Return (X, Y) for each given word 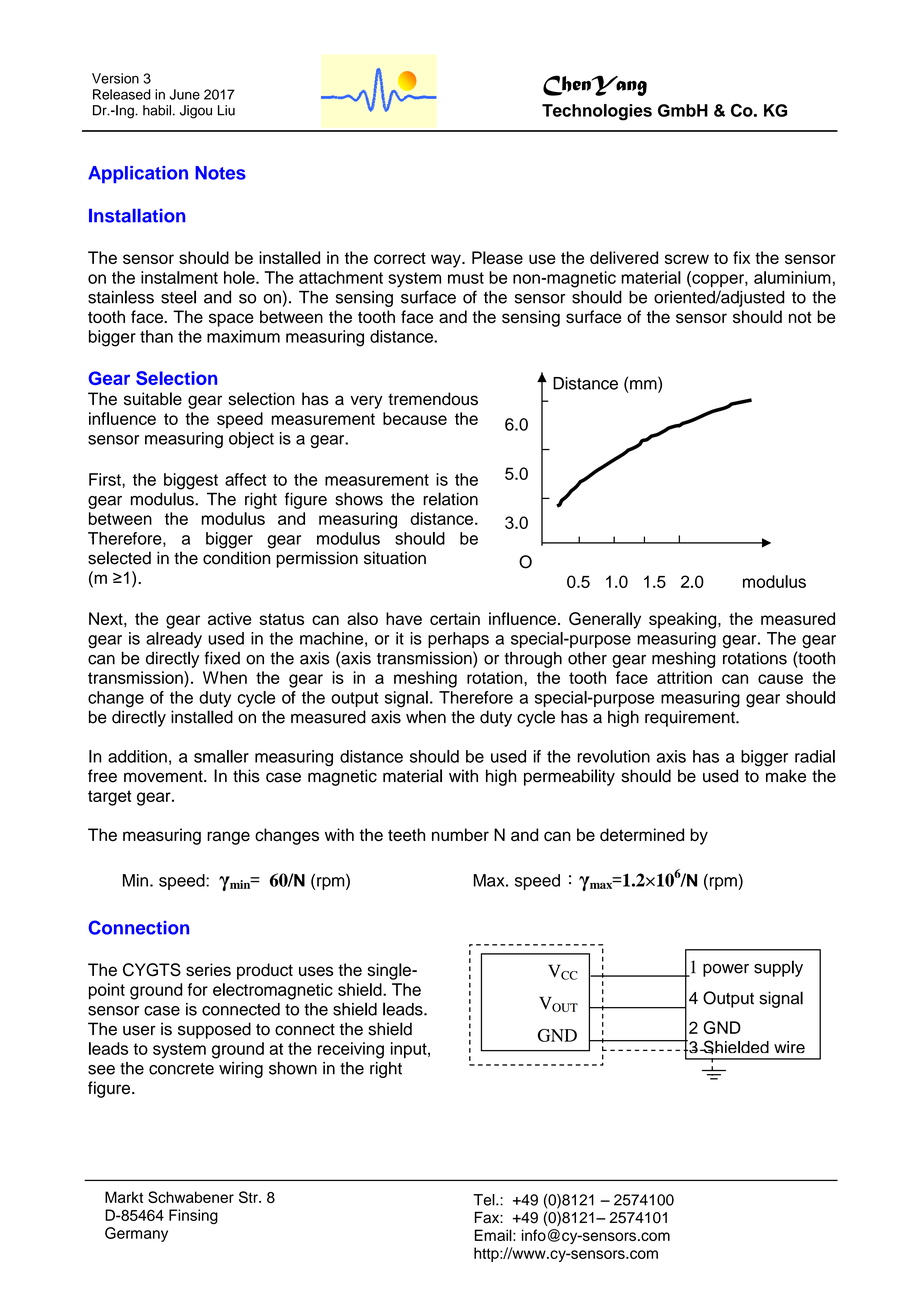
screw (687, 259)
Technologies (597, 112)
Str (249, 1197)
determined (642, 835)
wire (789, 1047)
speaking (684, 620)
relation (450, 499)
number (460, 835)
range (228, 838)
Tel (485, 1200)
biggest (191, 481)
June (185, 94)
